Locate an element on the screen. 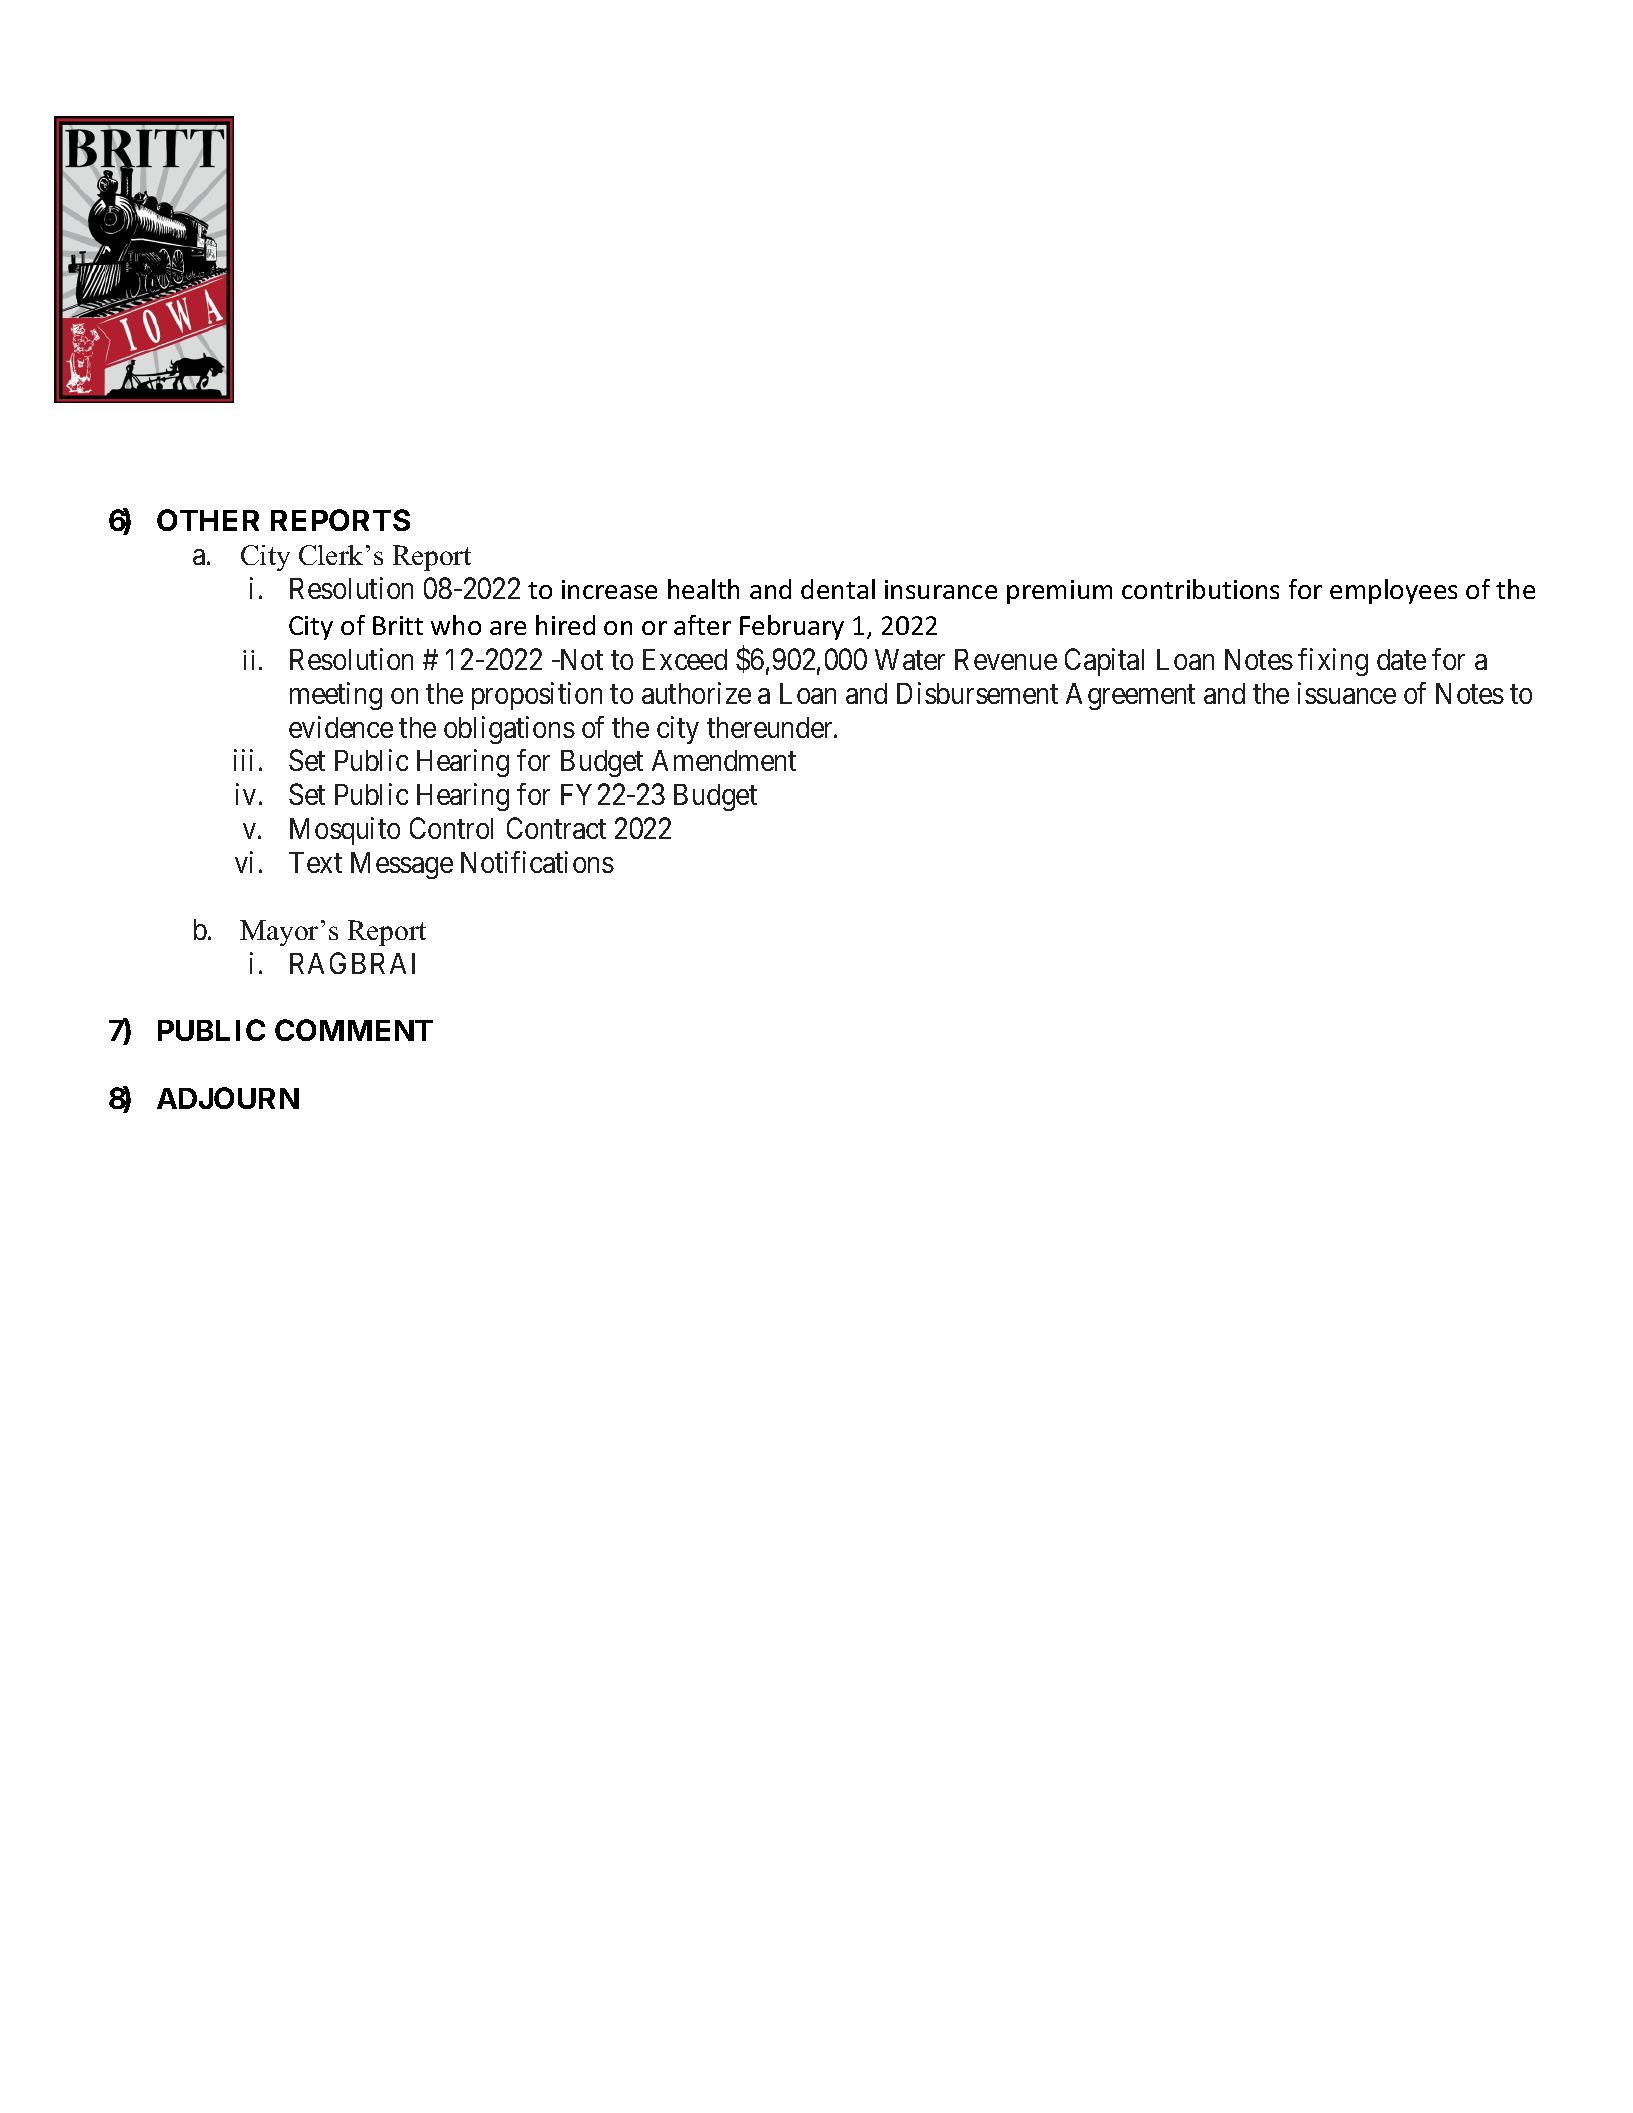 Image resolution: width=1633 pixels, height=2113 pixels. iii is located at coordinates (243, 760).
